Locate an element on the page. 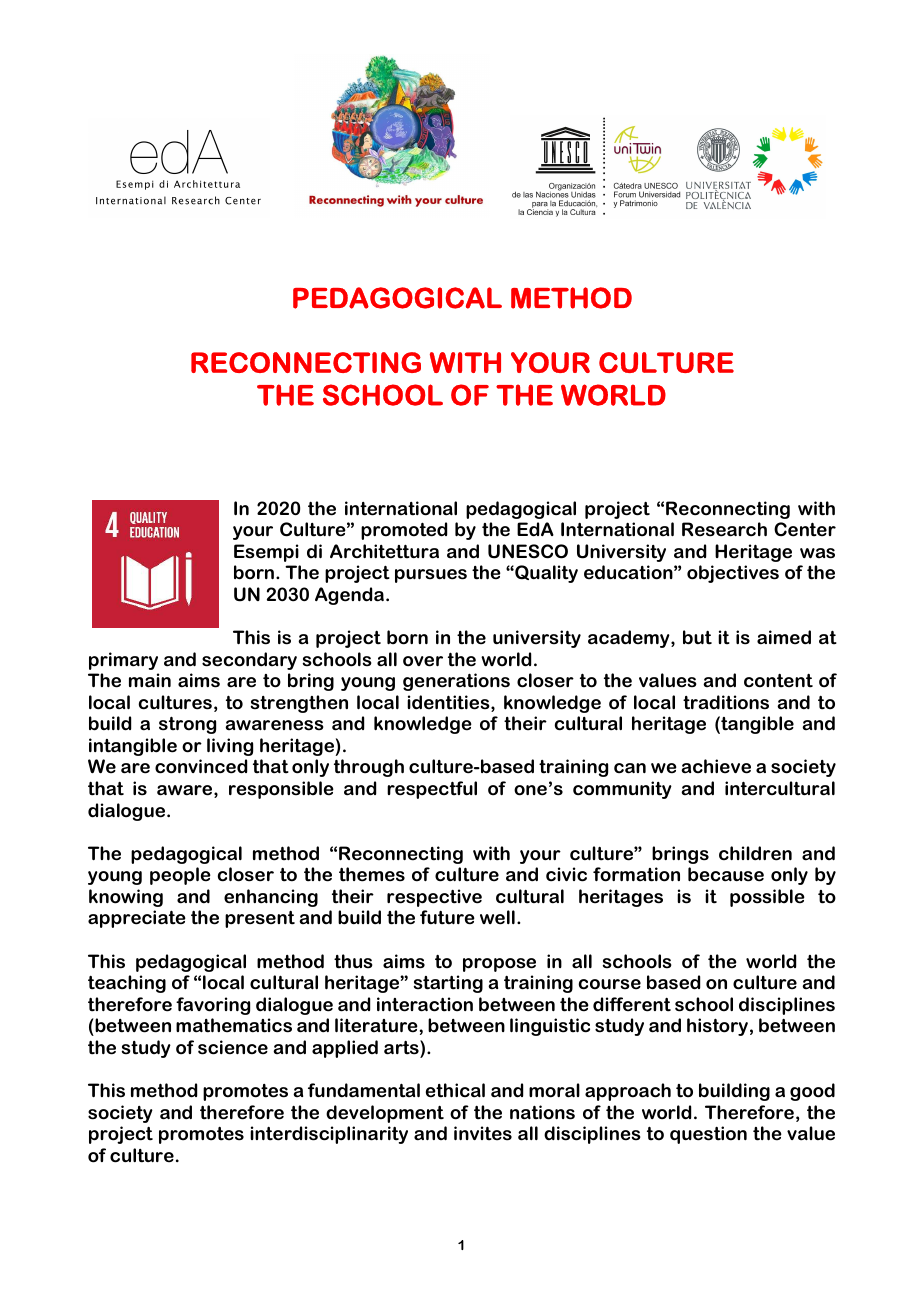 The height and width of the document is (1308, 924). Research is located at coordinates (724, 529).
